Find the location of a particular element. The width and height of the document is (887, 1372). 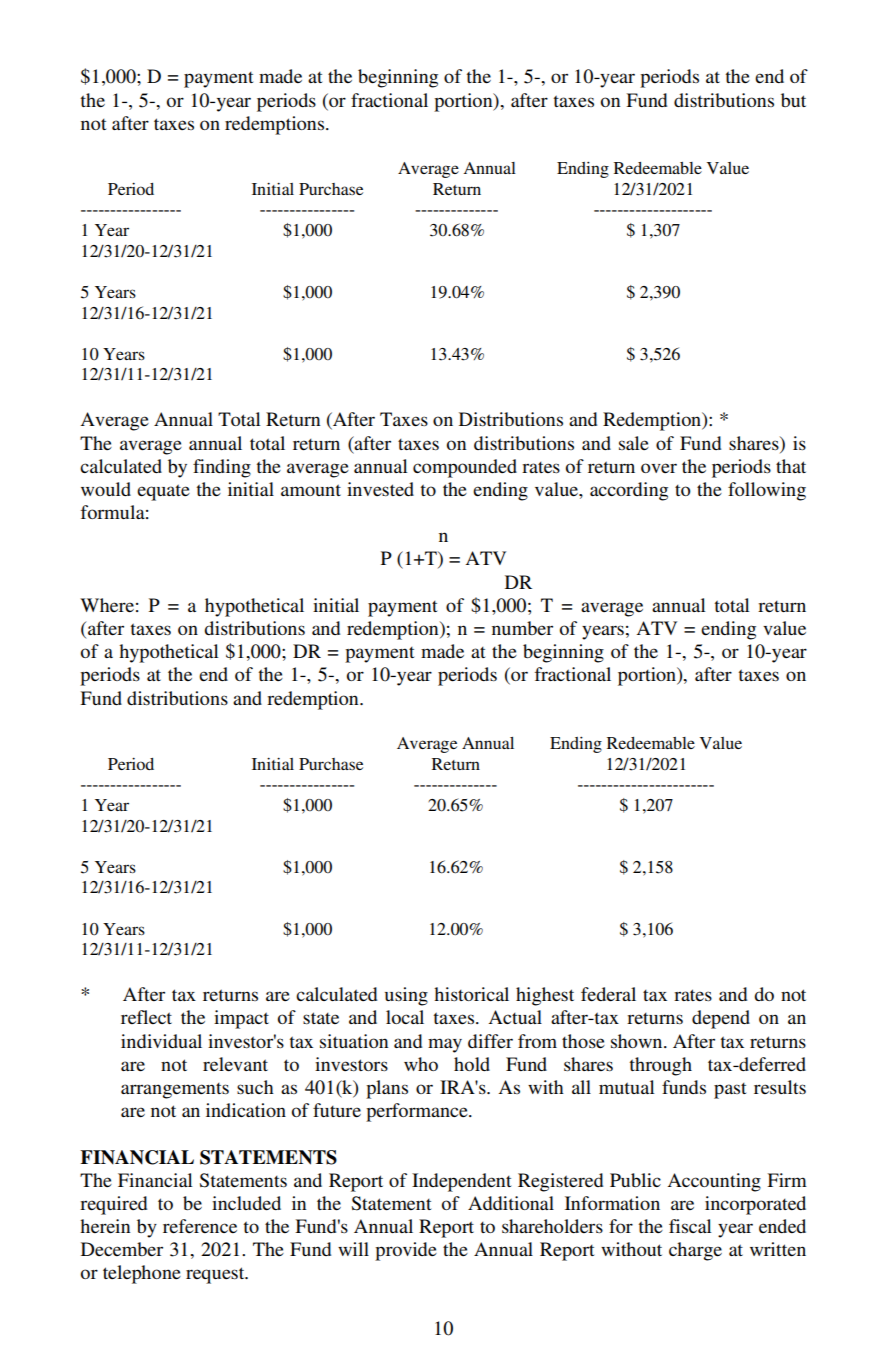

reference is located at coordinates (200, 1226).
